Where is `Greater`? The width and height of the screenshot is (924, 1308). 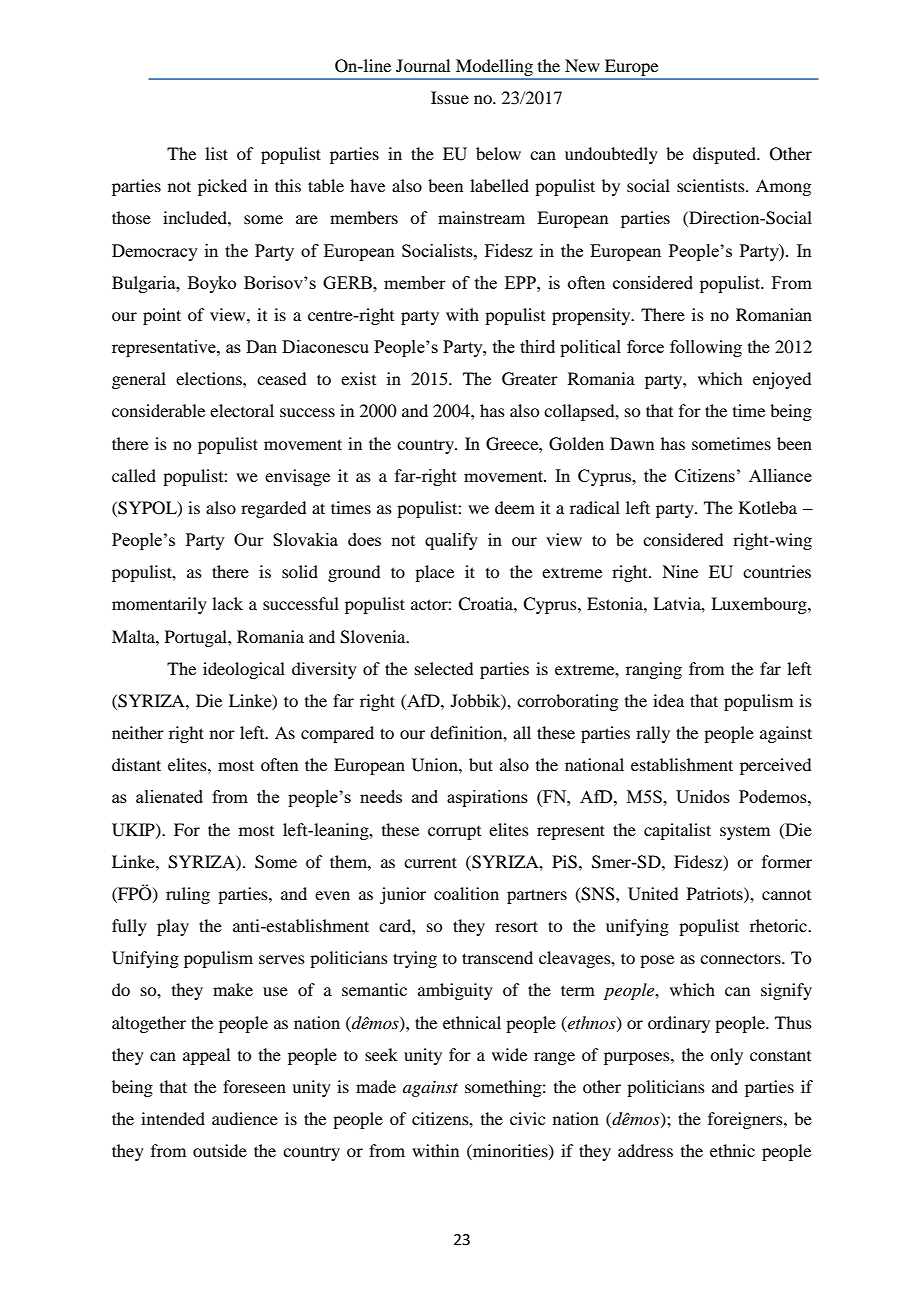 Greater is located at coordinates (530, 379).
